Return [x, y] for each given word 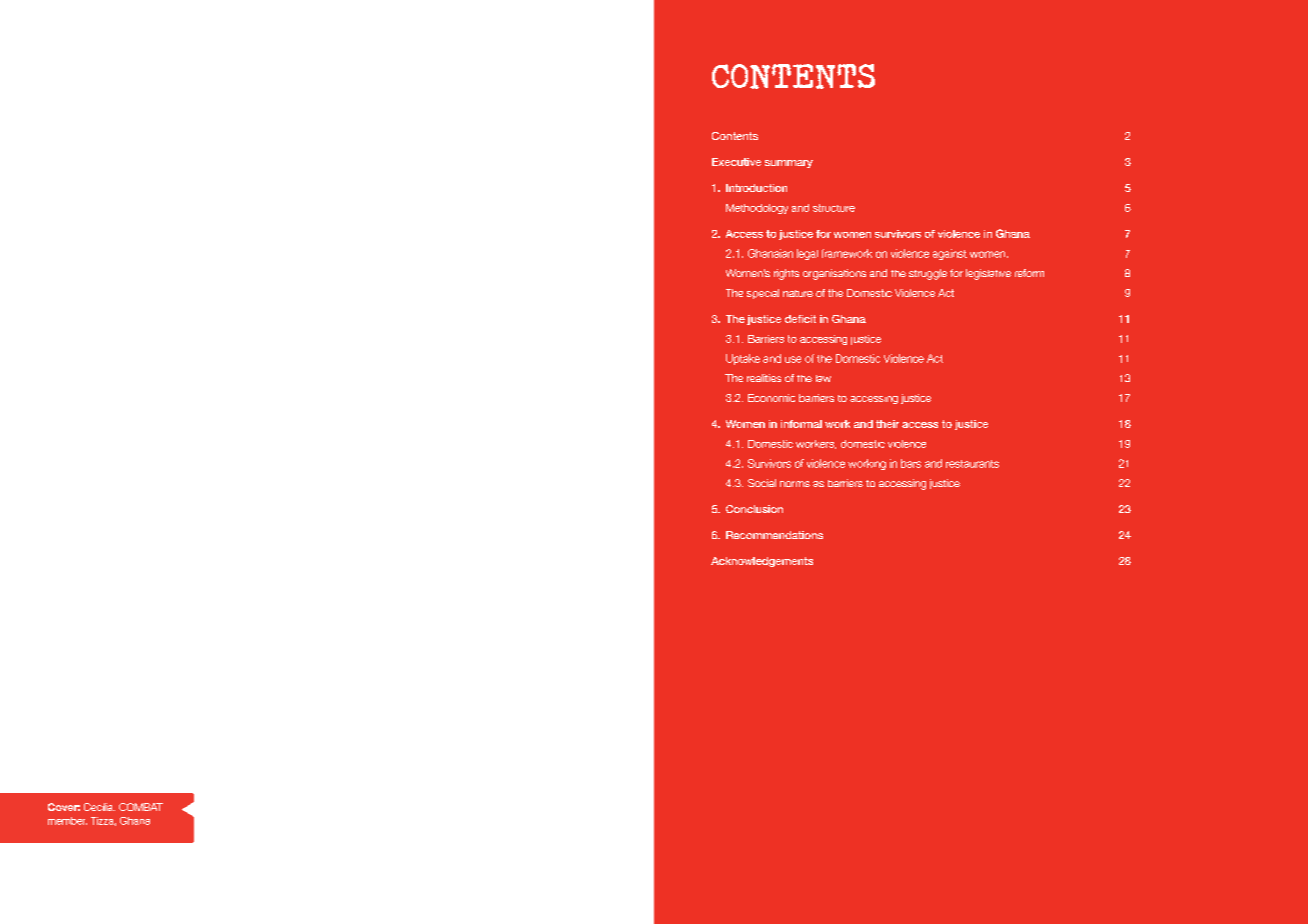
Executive [736, 162]
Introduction [756, 188]
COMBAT [141, 807]
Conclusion [754, 509]
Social [762, 483]
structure [834, 208]
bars [911, 463]
